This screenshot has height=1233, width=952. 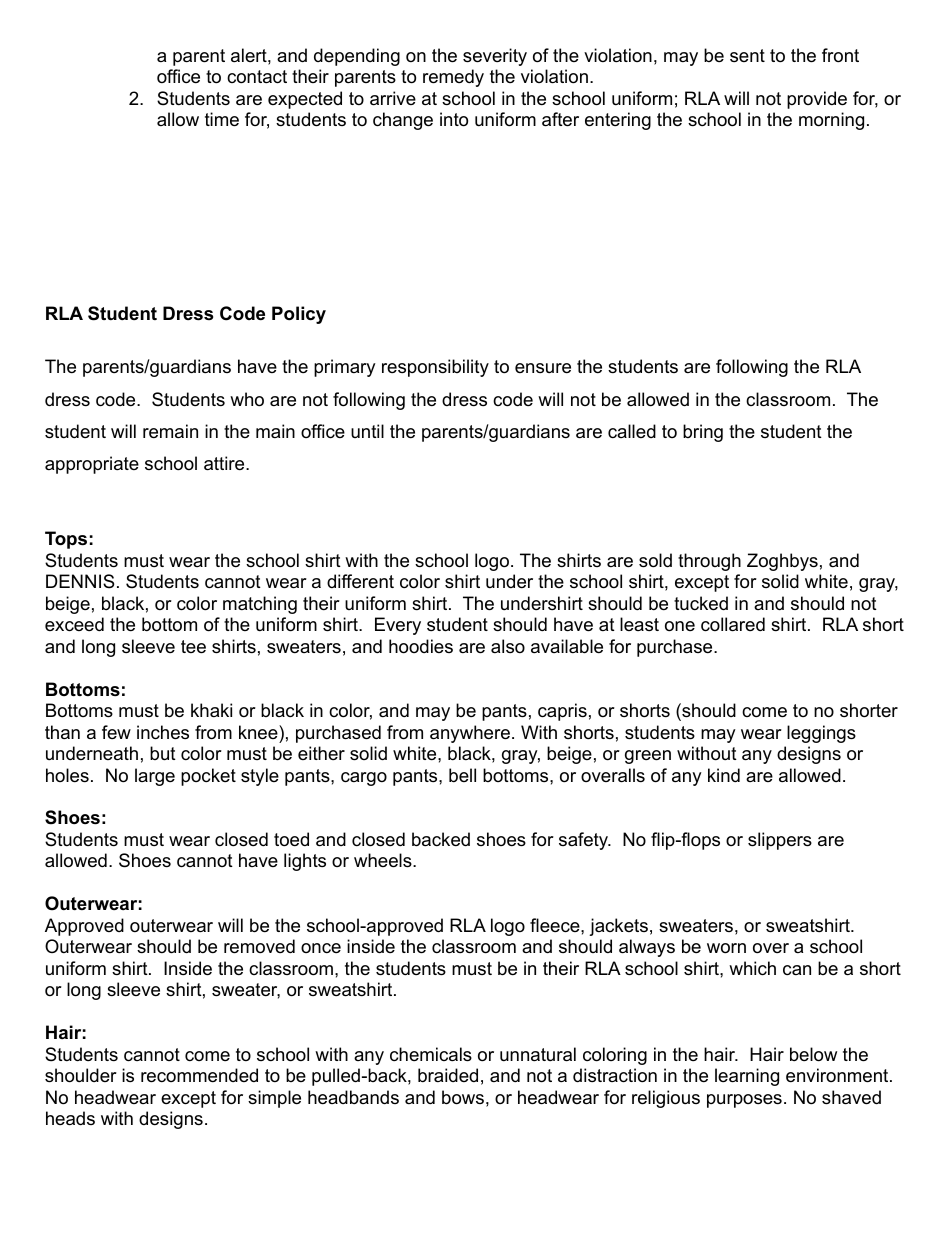 What do you see at coordinates (453, 78) in the screenshot?
I see `remedy` at bounding box center [453, 78].
